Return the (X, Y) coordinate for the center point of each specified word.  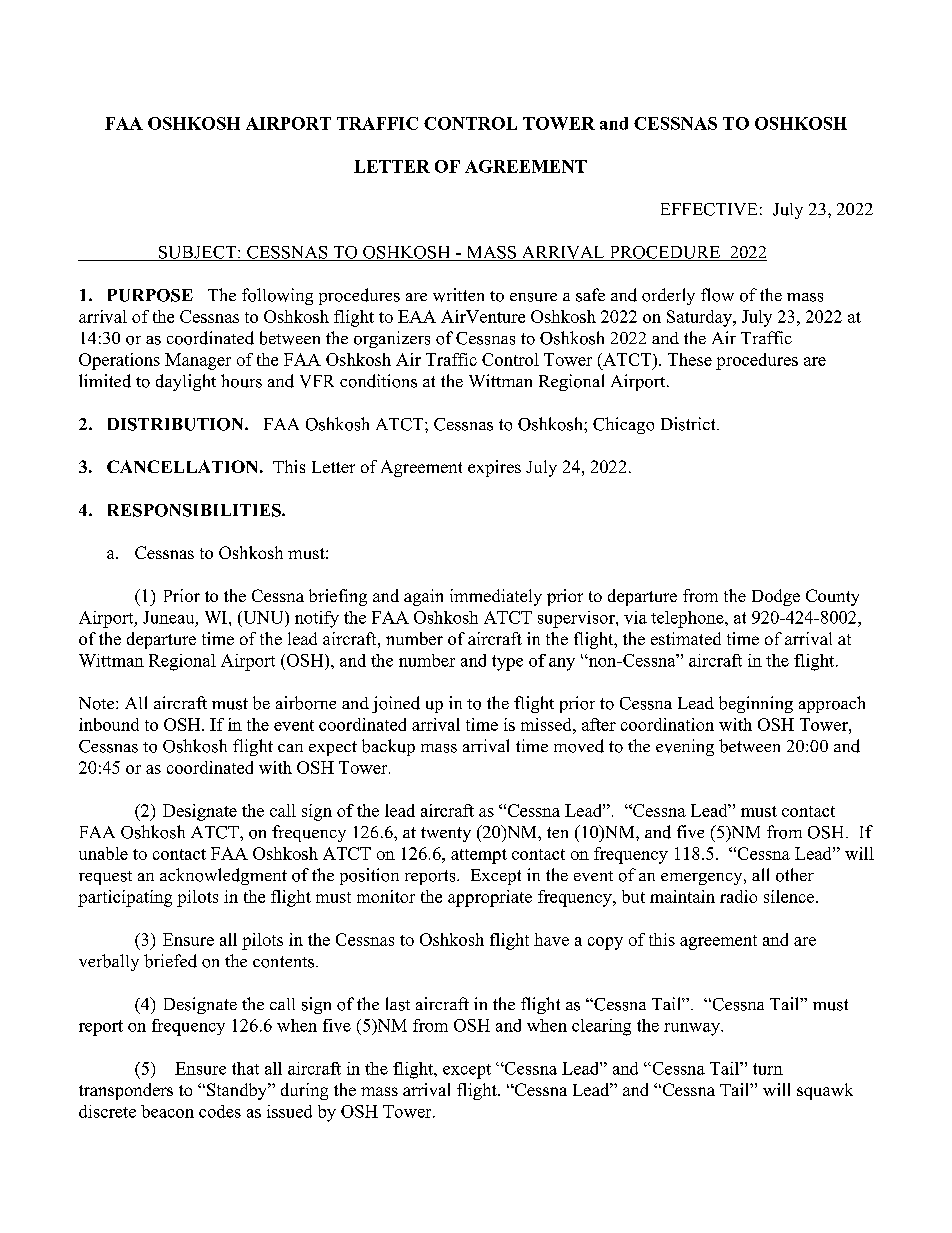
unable (103, 853)
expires (494, 468)
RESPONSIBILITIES (195, 510)
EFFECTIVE (709, 209)
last (398, 1004)
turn (768, 1069)
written (458, 295)
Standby (238, 1091)
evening (685, 747)
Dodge (776, 597)
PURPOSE (150, 295)
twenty (446, 834)
